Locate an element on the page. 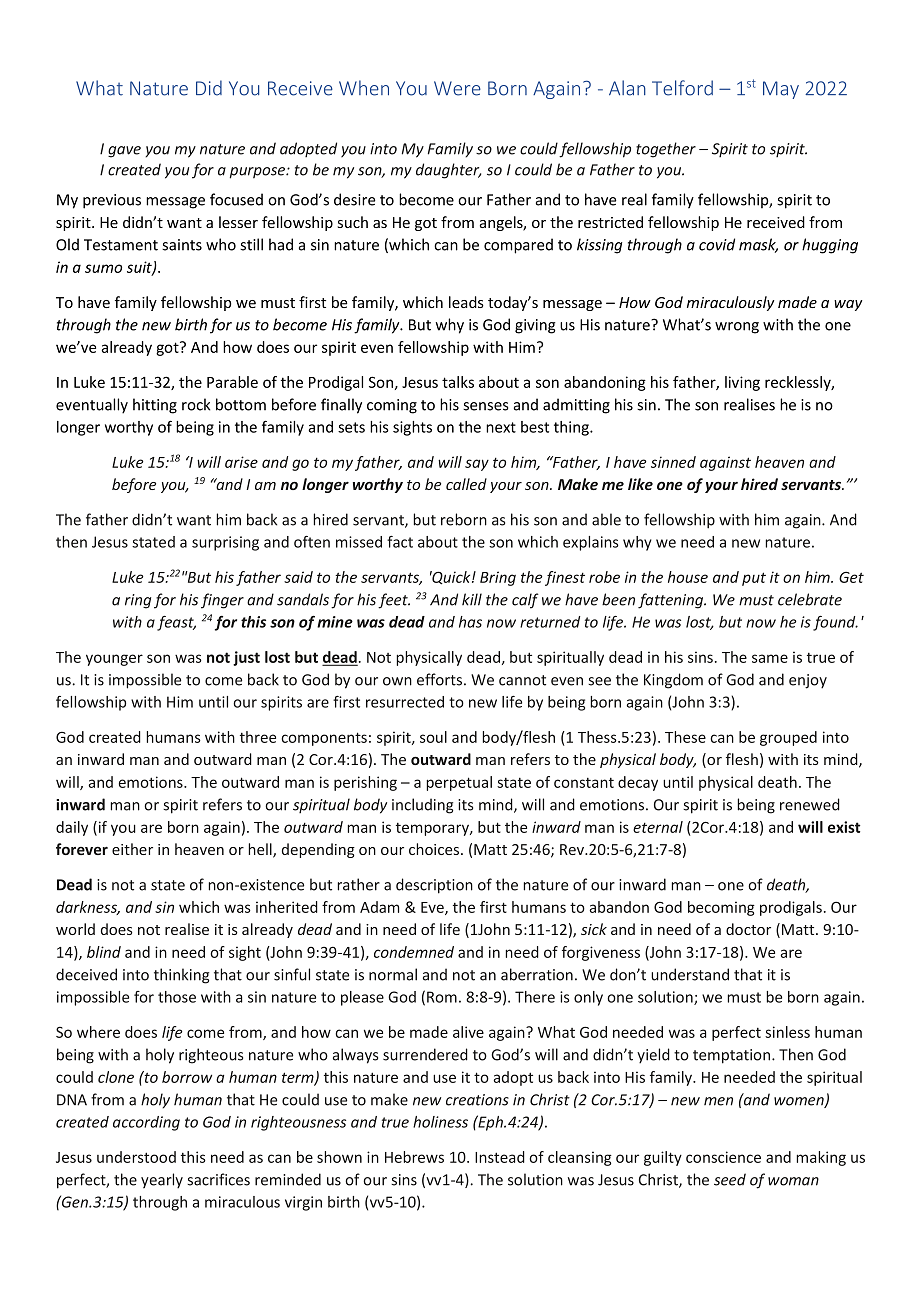 This document has width=924, height=1308. doctor is located at coordinates (748, 929).
